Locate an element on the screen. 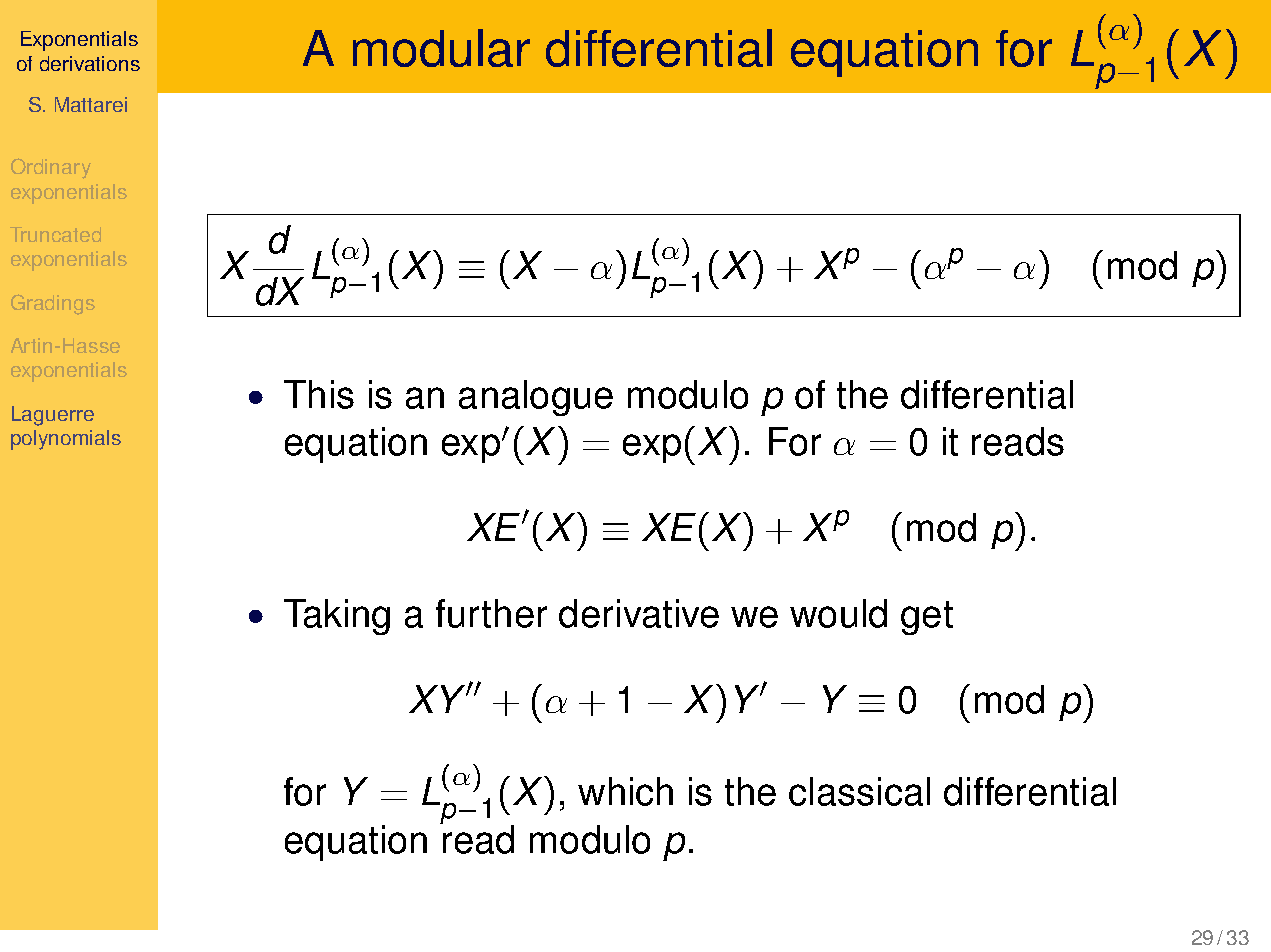  would is located at coordinates (838, 613).
